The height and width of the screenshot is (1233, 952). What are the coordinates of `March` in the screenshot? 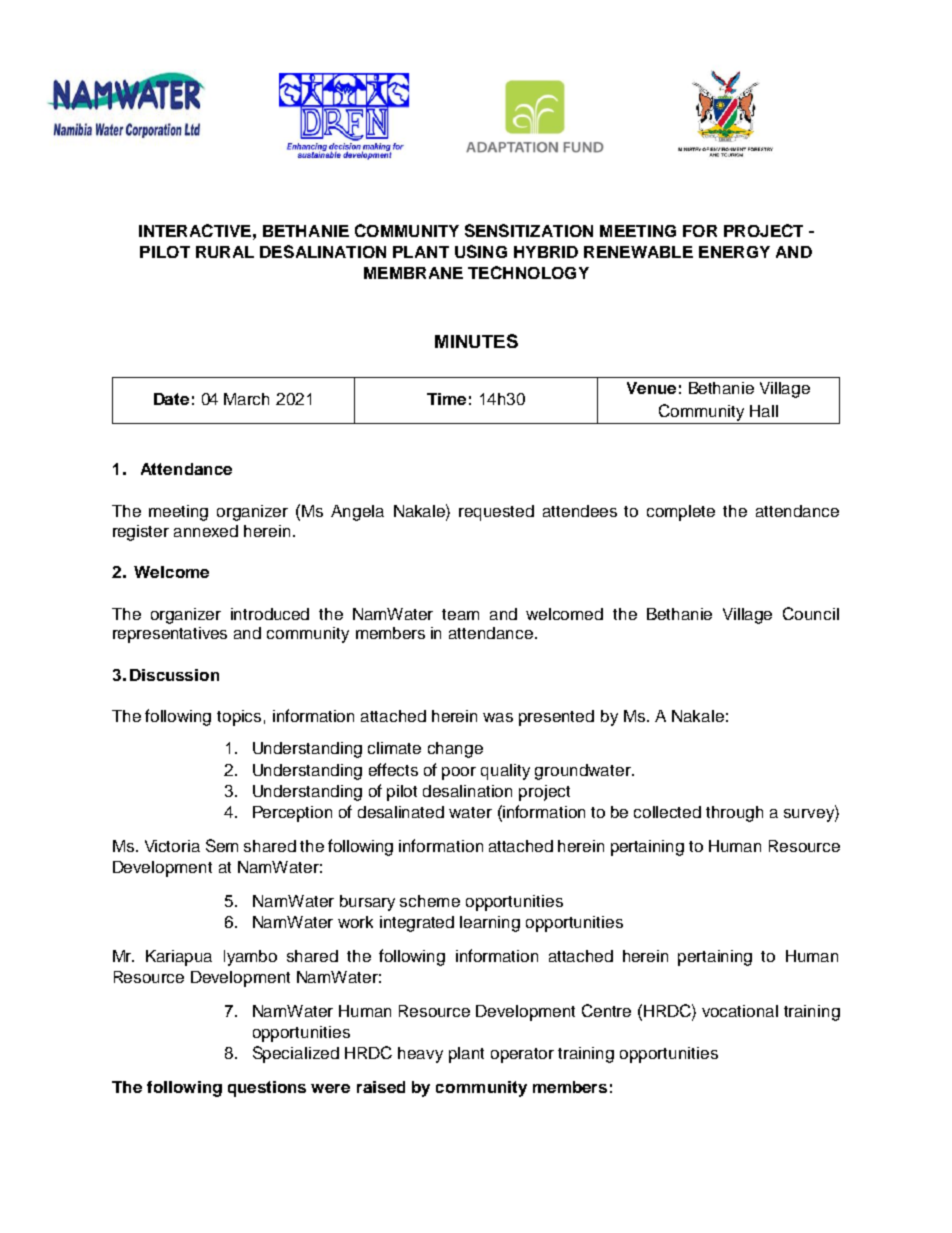 It's located at (246, 399).
